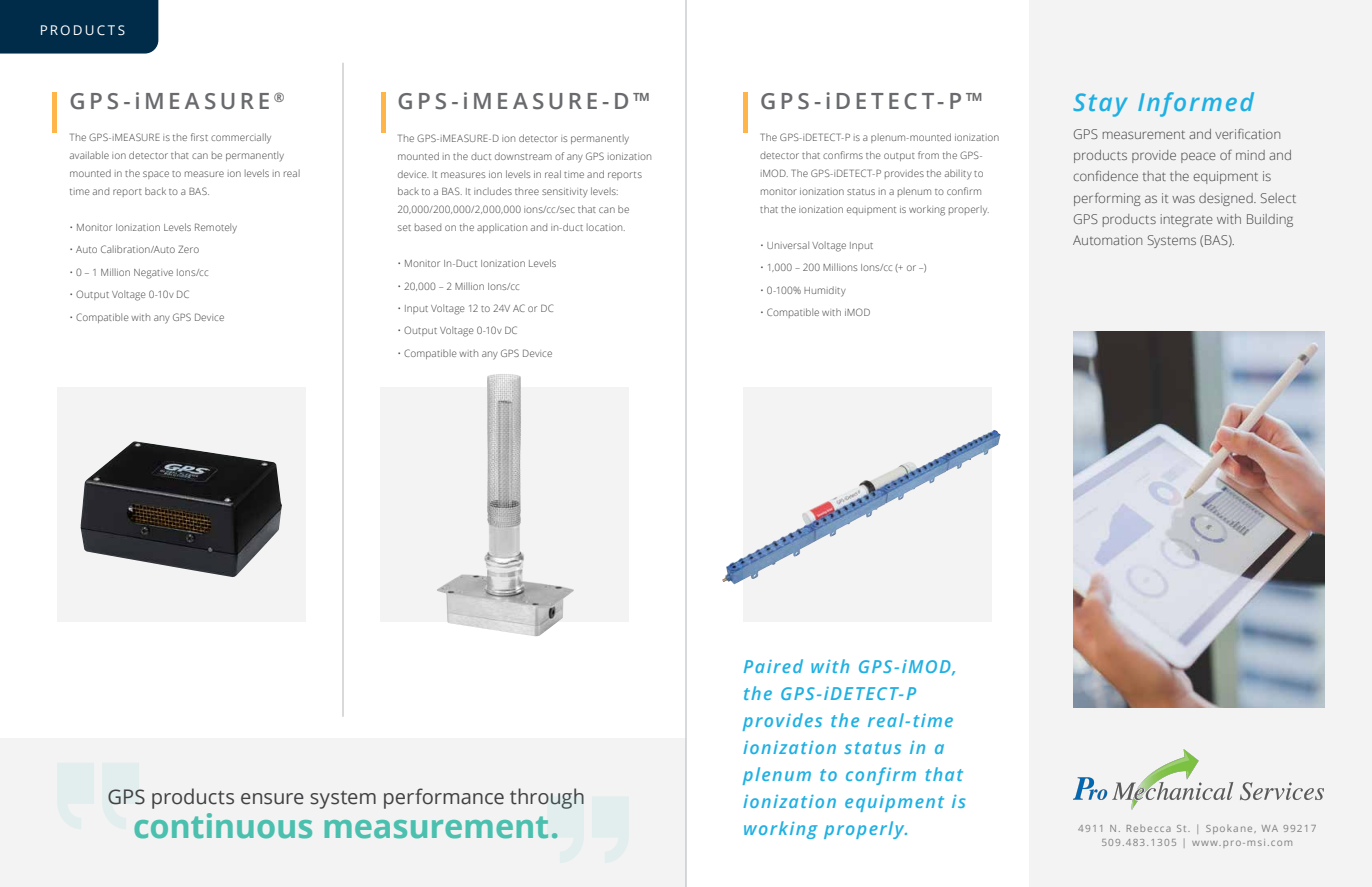  I want to click on Universal, so click(788, 245).
